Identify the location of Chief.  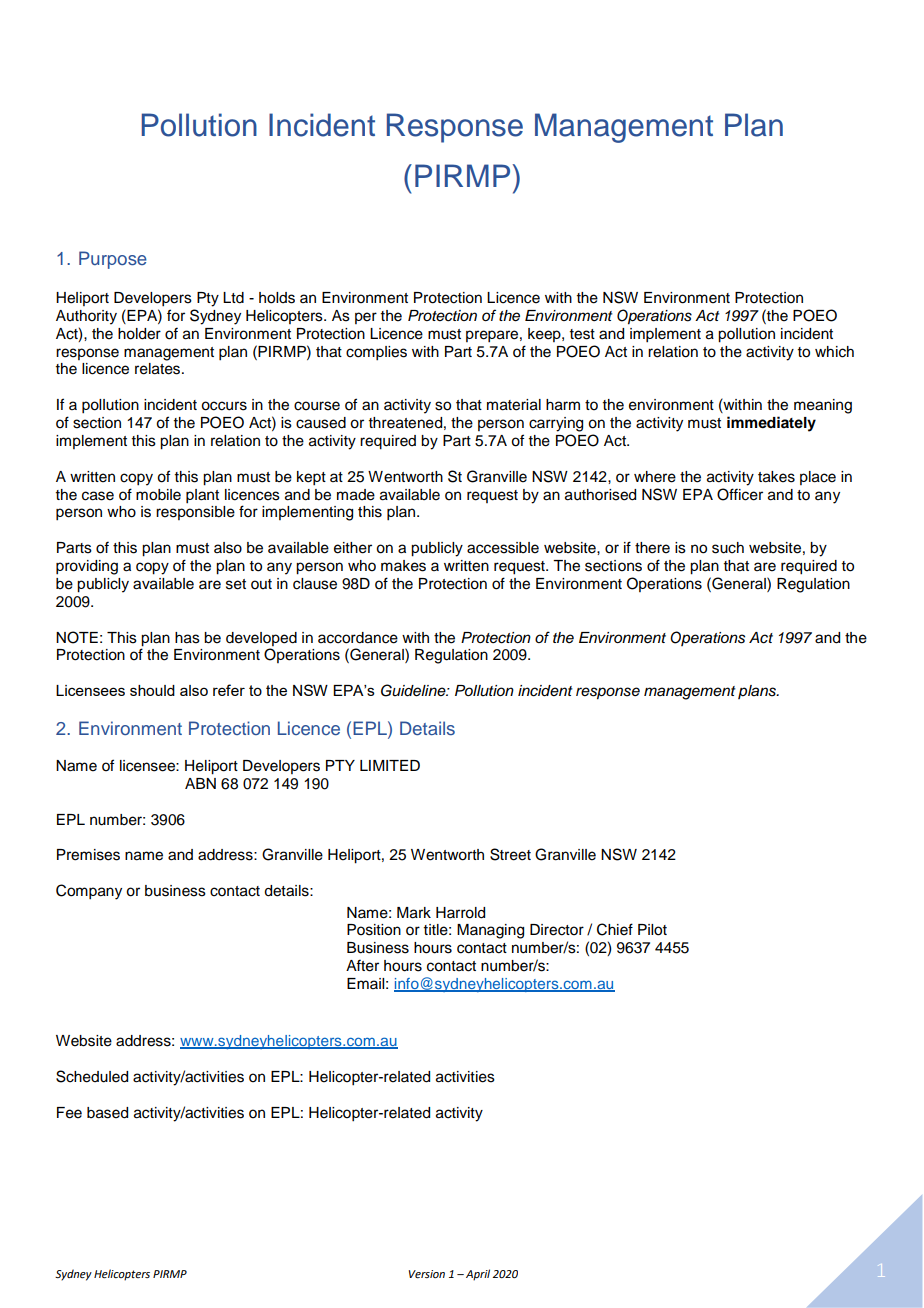
(615, 929).
